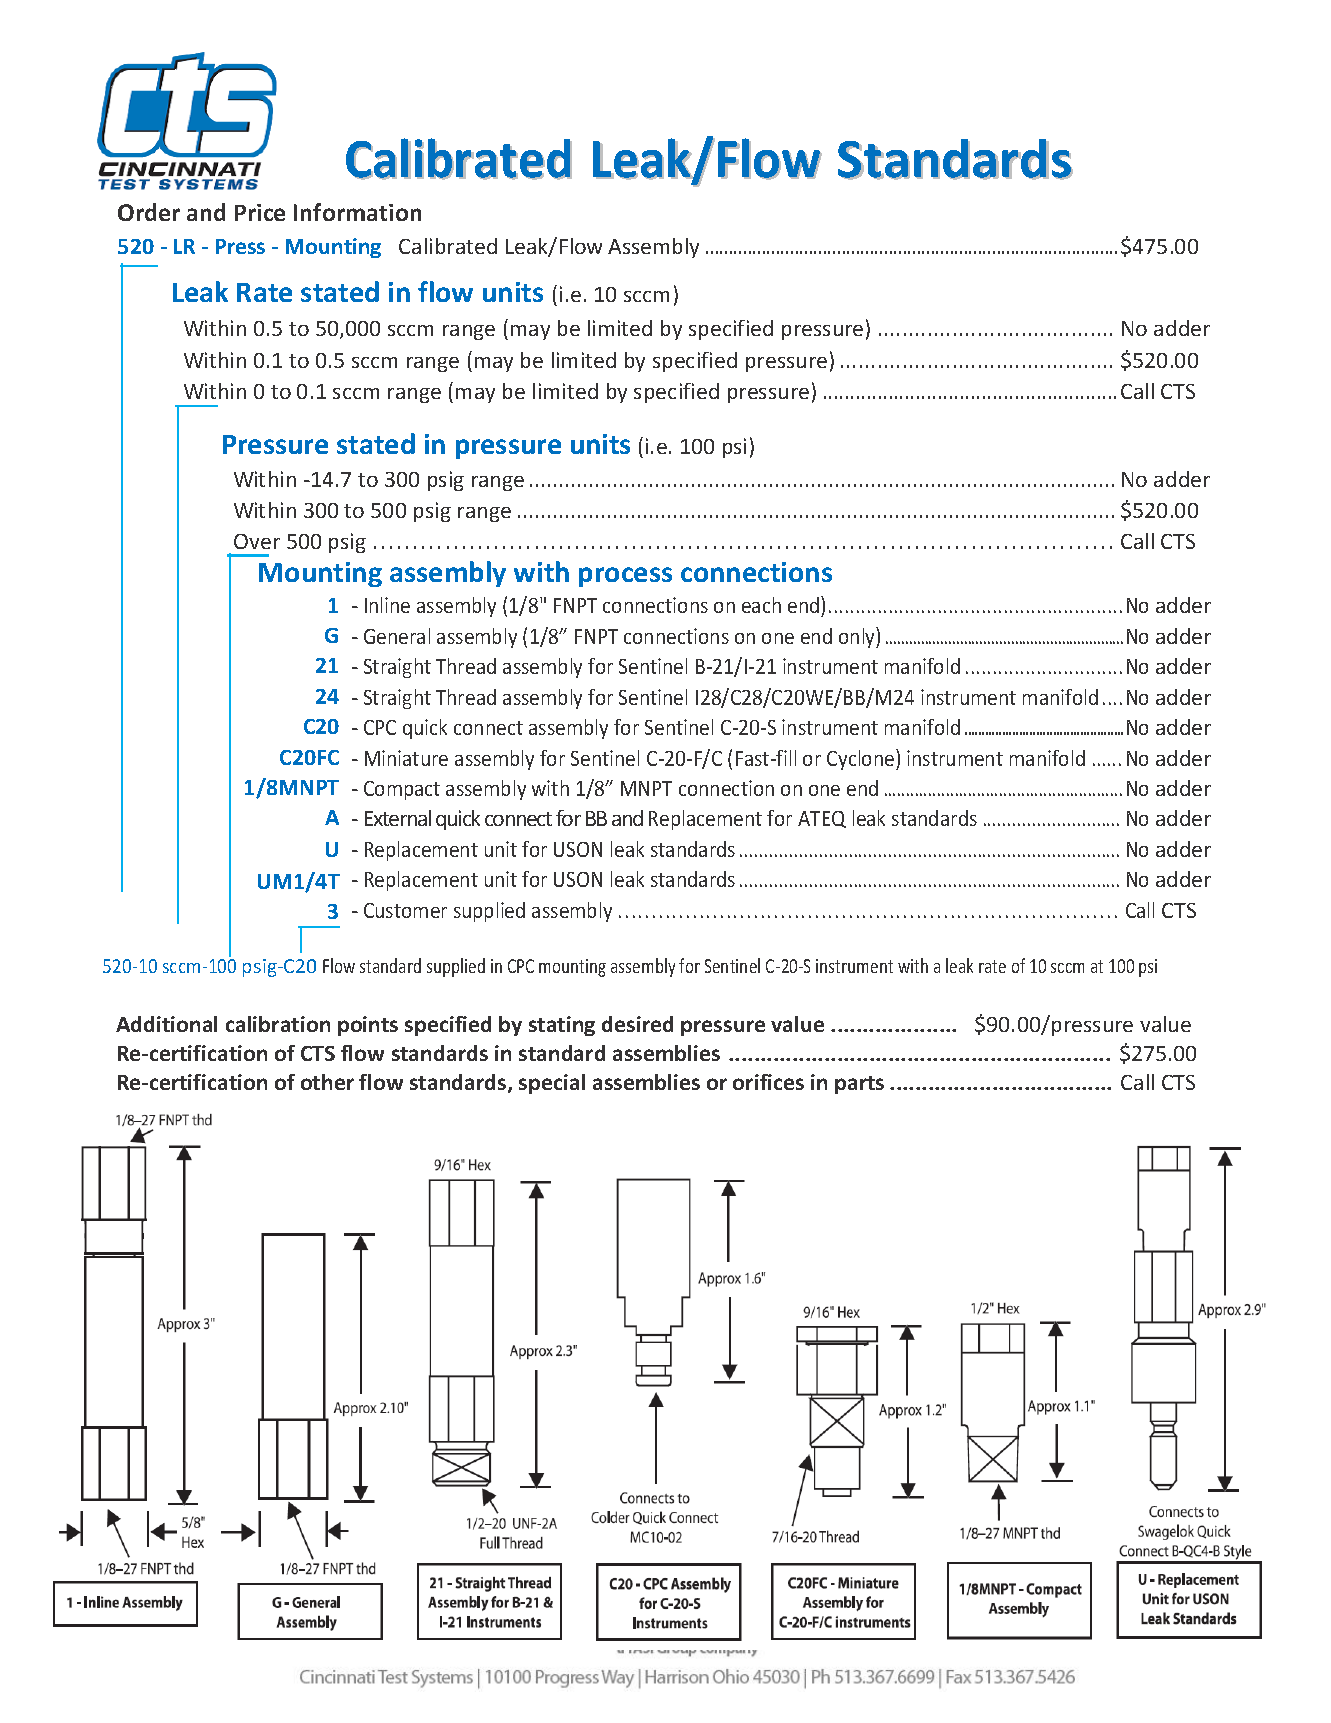 The image size is (1331, 1723). What do you see at coordinates (257, 541) in the page?
I see `Over` at bounding box center [257, 541].
